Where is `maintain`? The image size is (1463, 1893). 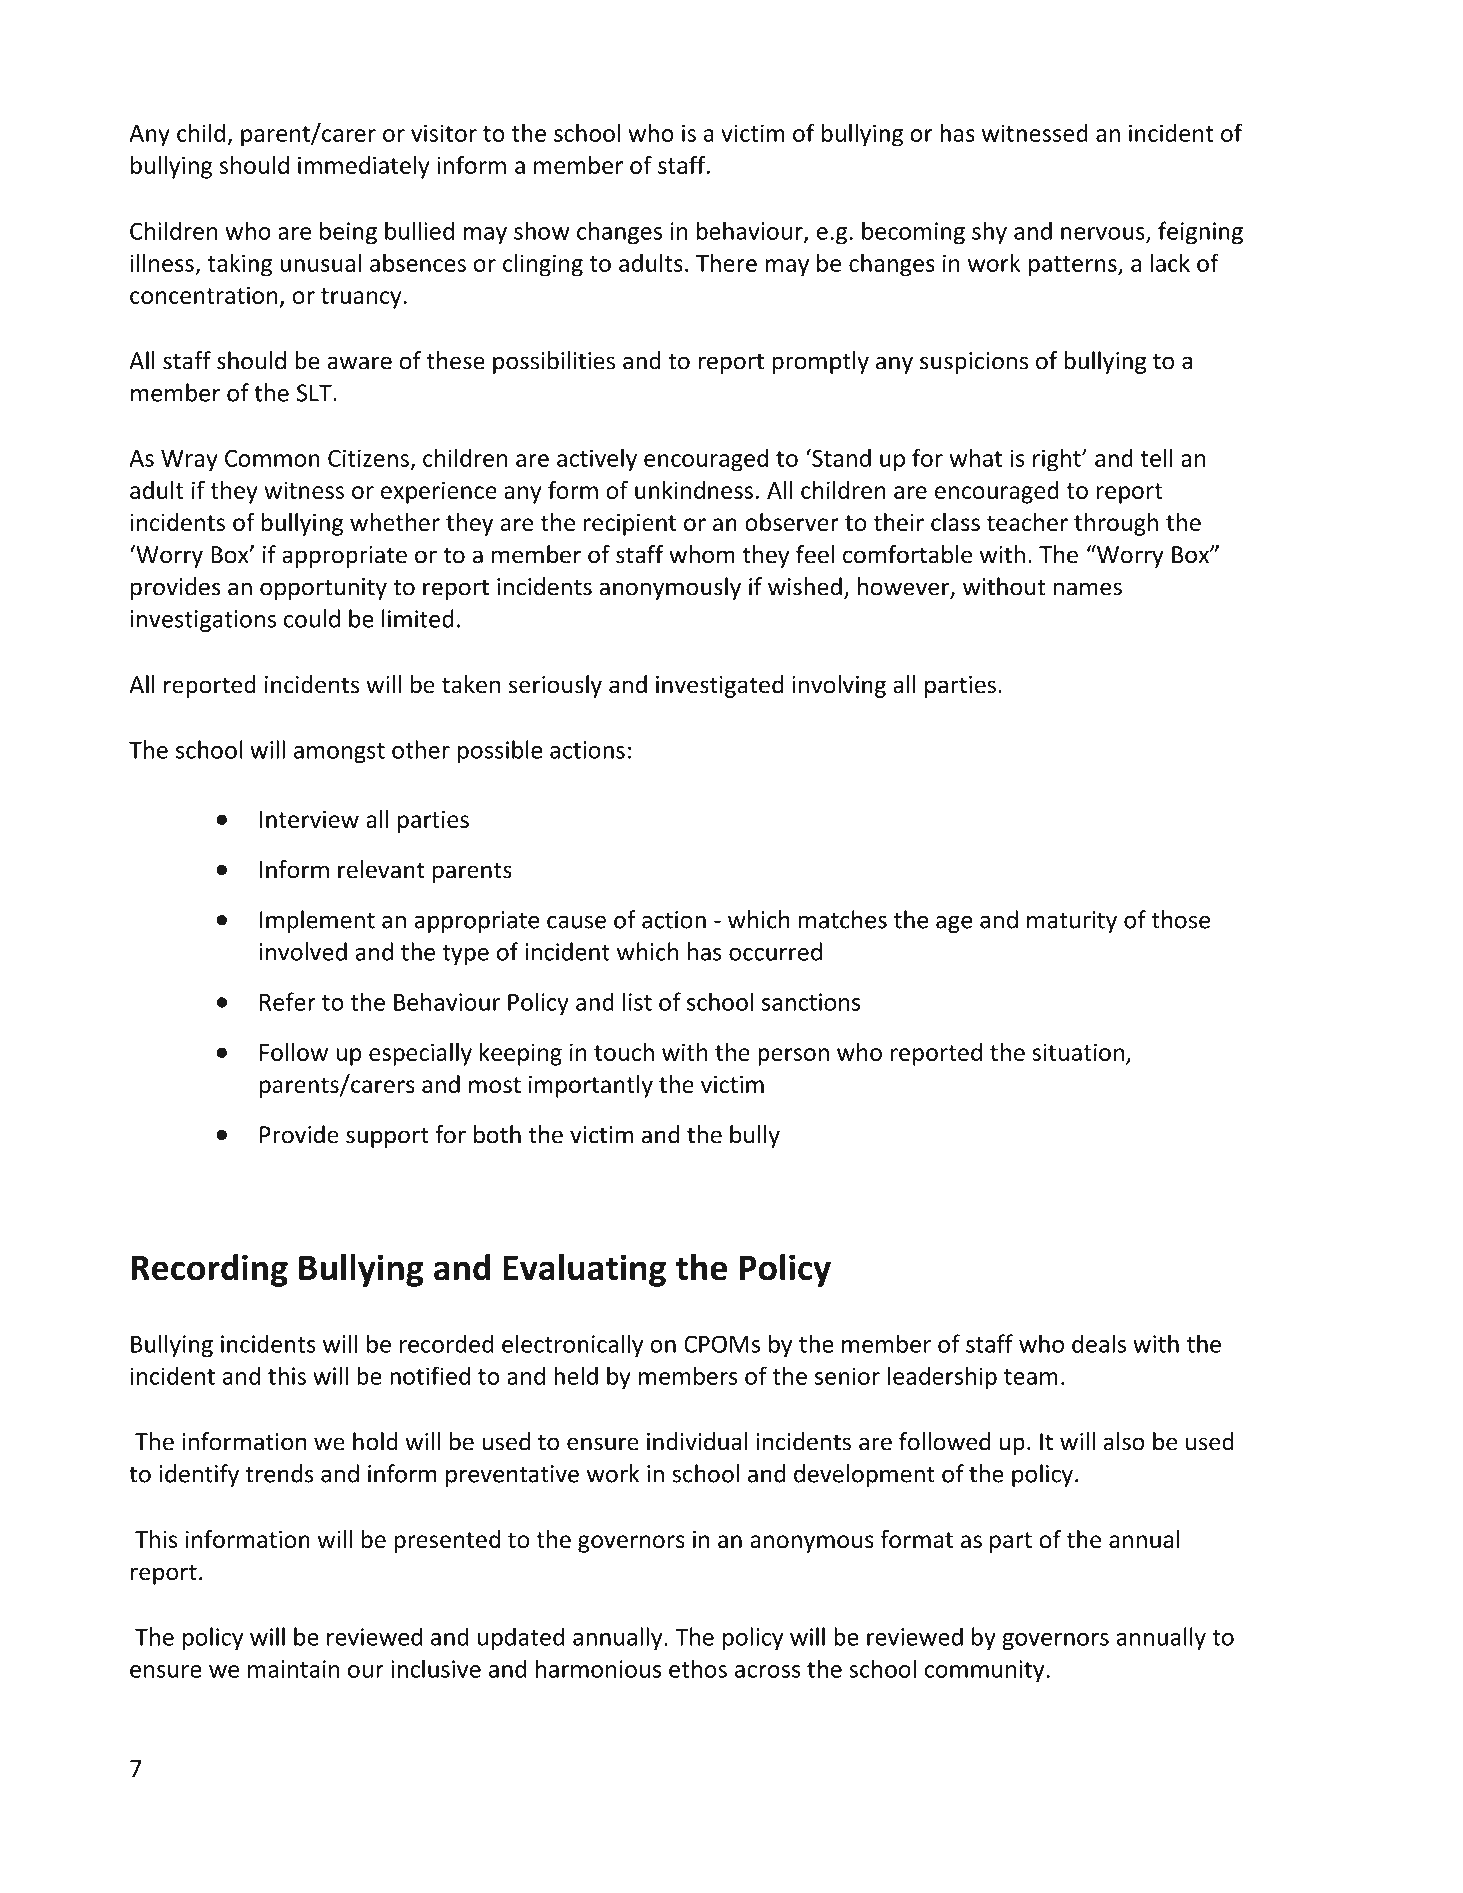 maintain is located at coordinates (294, 1669).
